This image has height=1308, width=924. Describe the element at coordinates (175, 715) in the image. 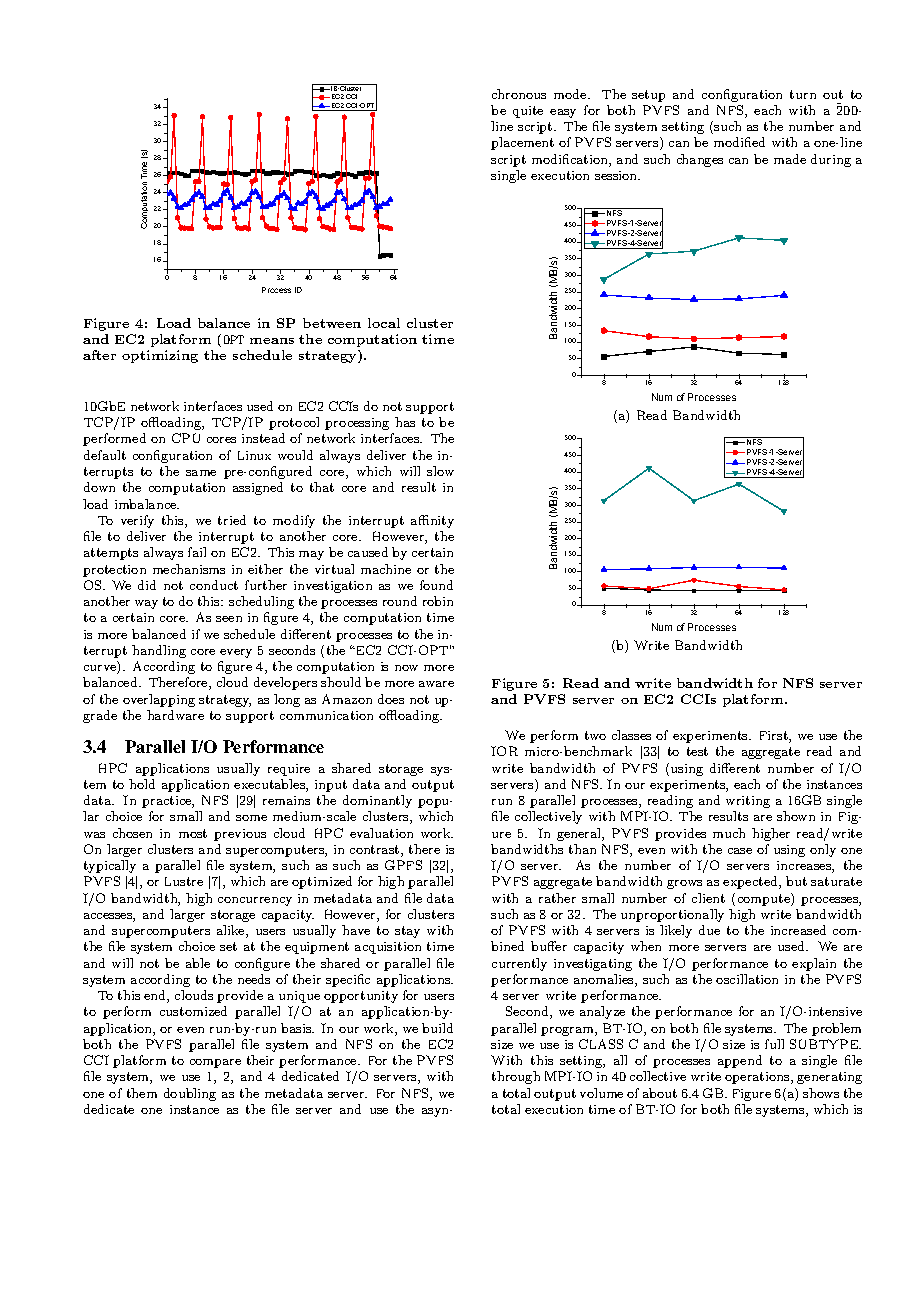

I see `hardware` at that location.
